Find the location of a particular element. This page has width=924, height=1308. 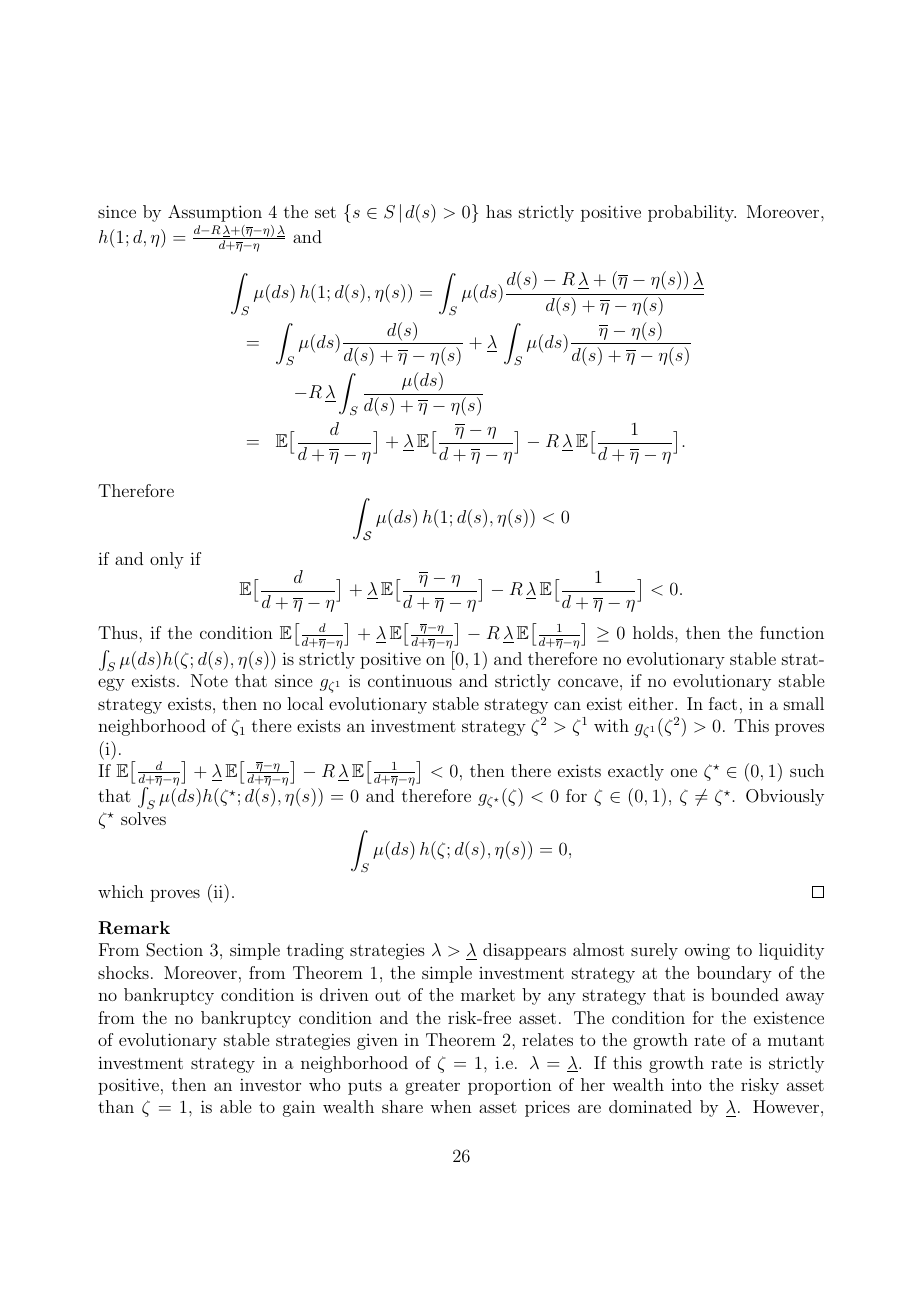

owing is located at coordinates (707, 951).
